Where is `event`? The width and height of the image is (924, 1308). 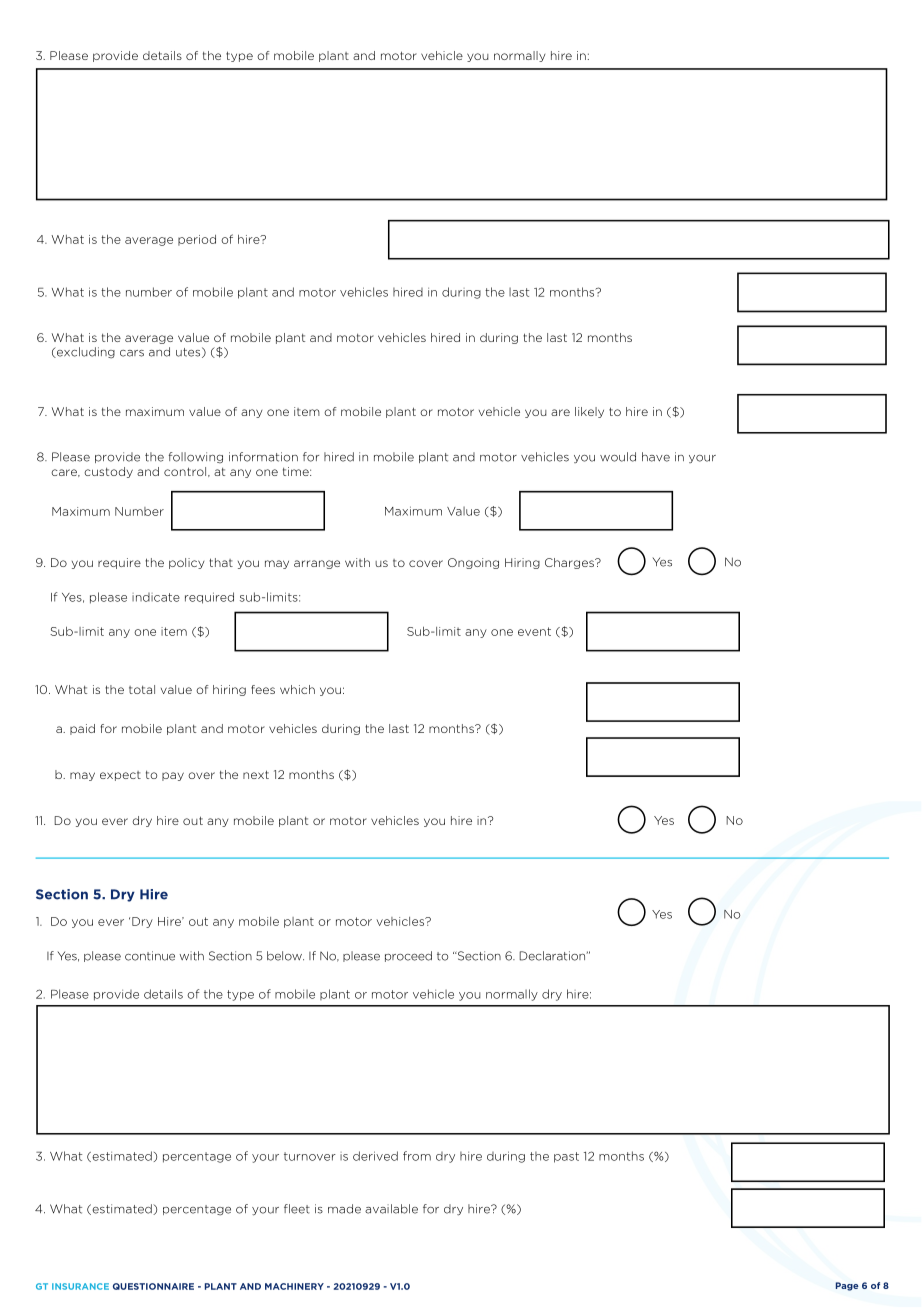
event is located at coordinates (534, 631).
